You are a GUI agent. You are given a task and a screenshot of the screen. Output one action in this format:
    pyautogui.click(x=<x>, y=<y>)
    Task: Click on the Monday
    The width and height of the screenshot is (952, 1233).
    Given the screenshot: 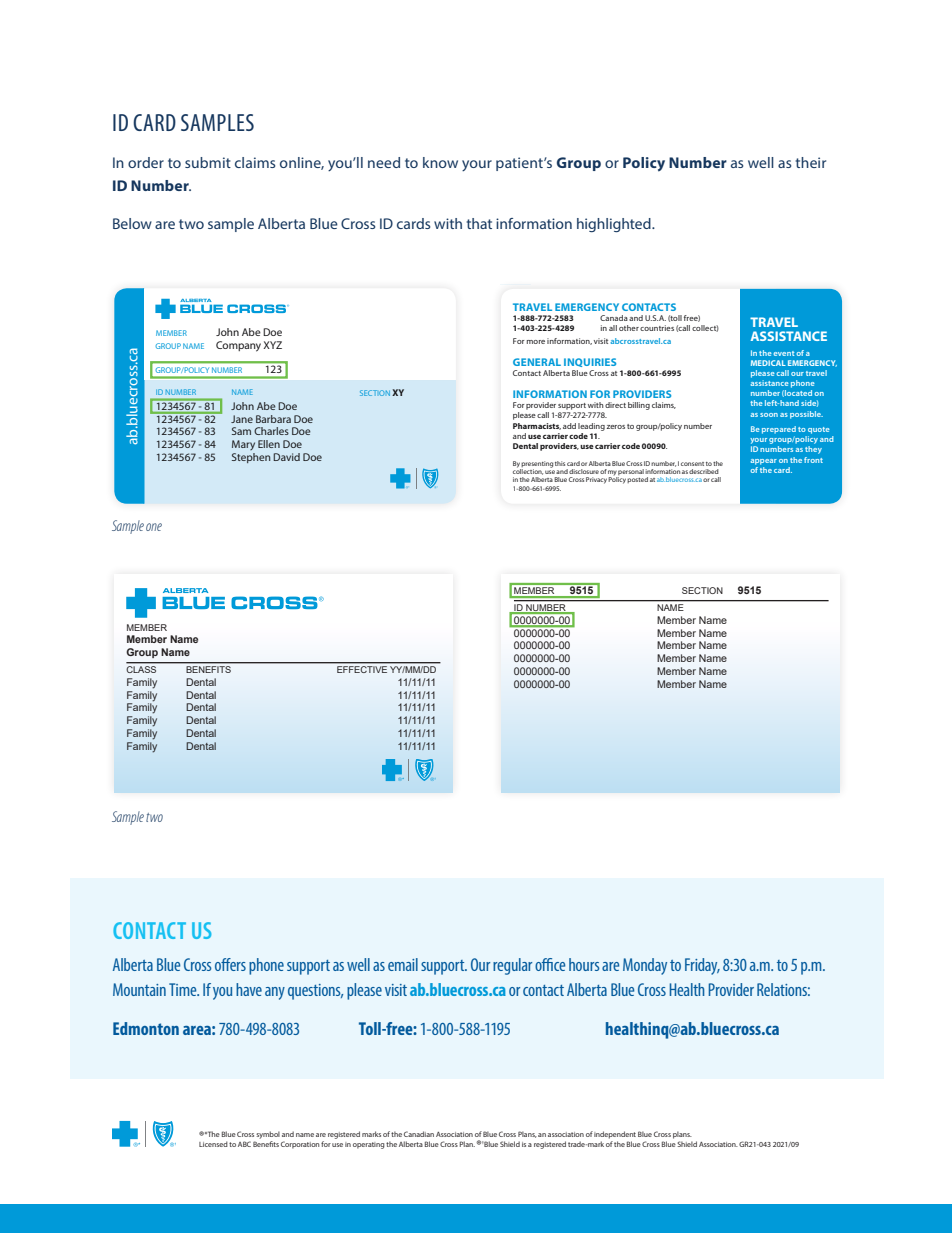 What is the action you would take?
    pyautogui.click(x=645, y=966)
